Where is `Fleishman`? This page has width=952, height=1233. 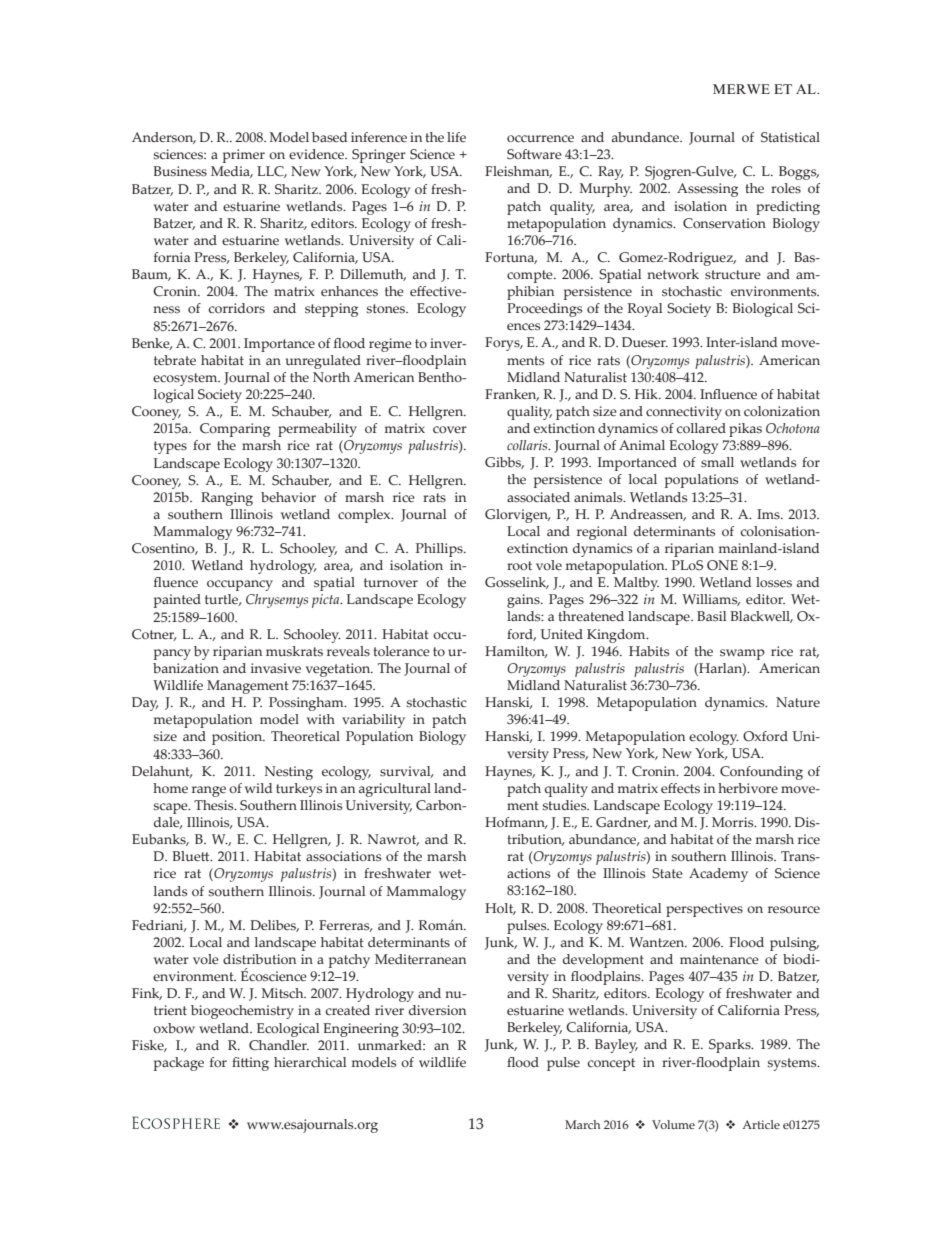 Fleishman is located at coordinates (518, 172).
